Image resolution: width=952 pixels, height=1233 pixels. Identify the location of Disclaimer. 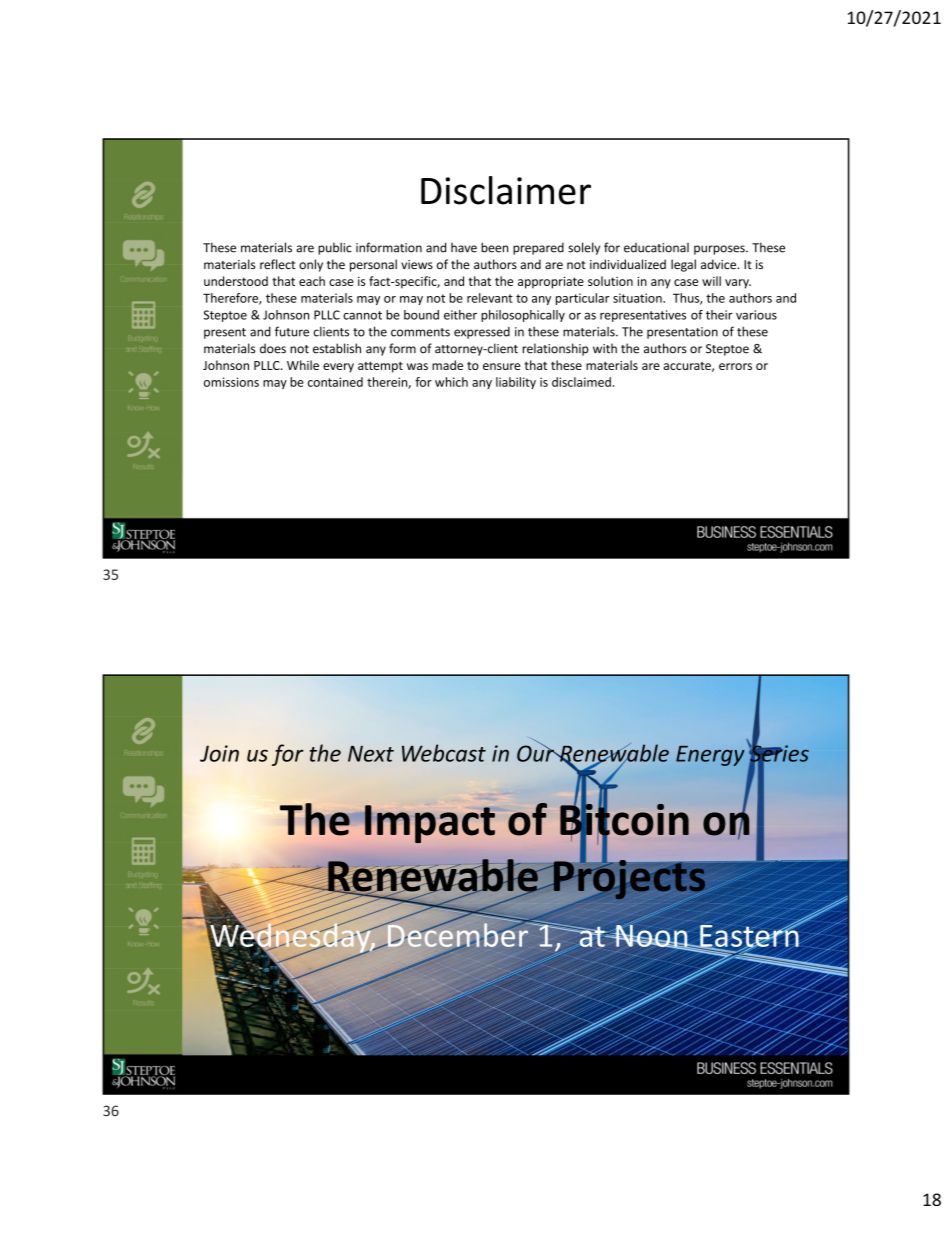
(506, 190).
